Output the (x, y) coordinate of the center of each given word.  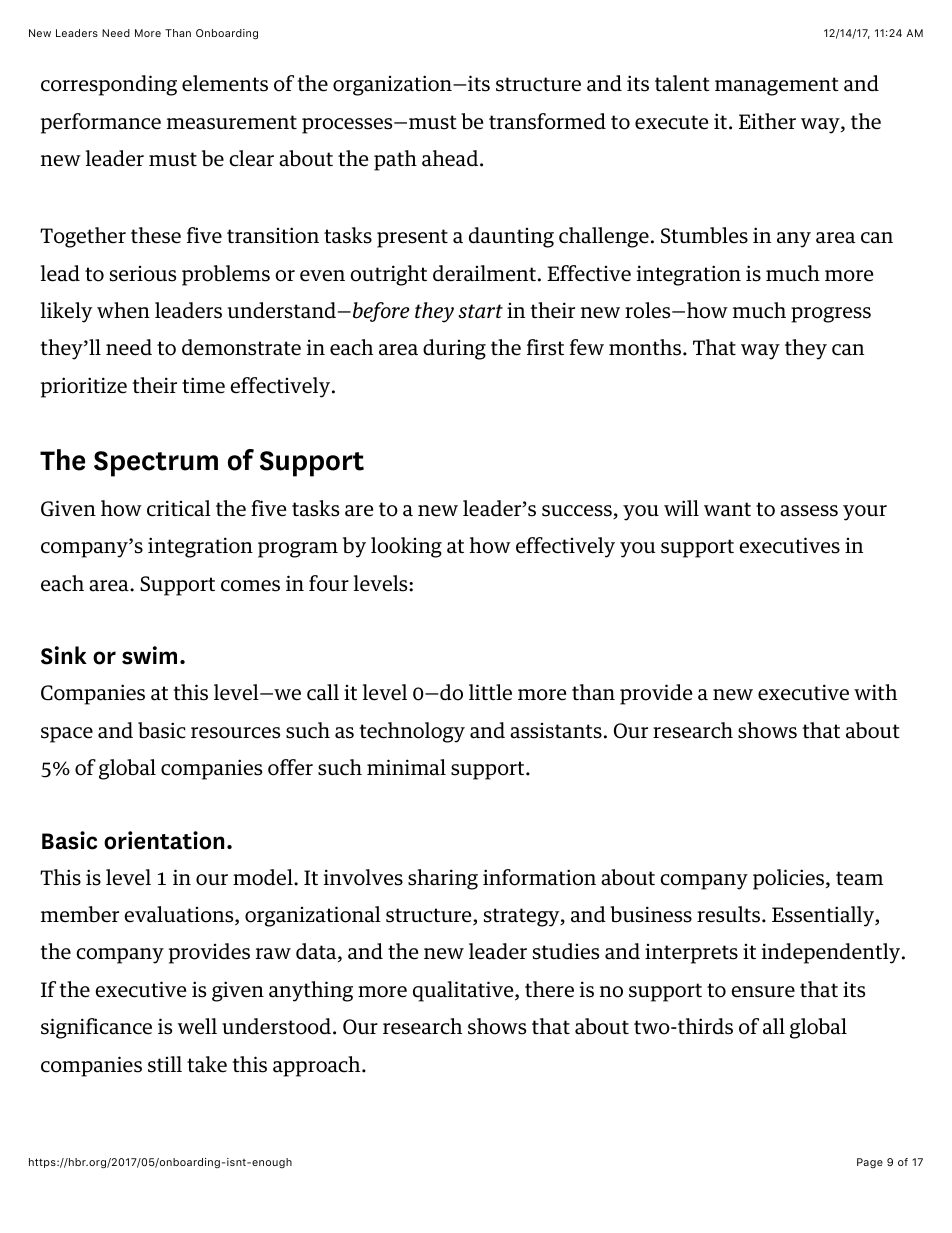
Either (767, 121)
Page (870, 1163)
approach (318, 1066)
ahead (451, 158)
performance (101, 123)
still (165, 1064)
